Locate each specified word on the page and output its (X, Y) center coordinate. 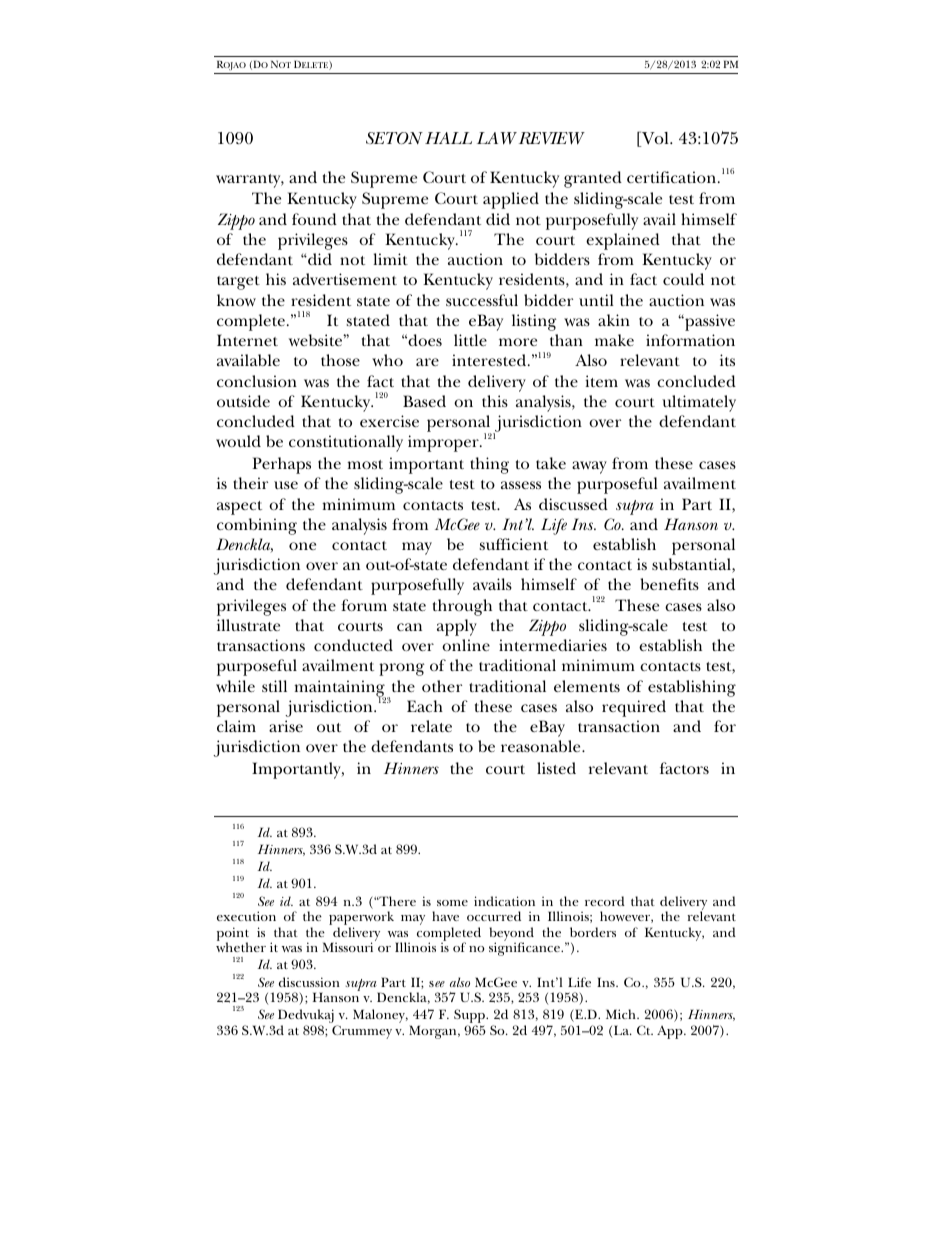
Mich (622, 1014)
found (314, 219)
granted (593, 179)
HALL (448, 138)
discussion (309, 982)
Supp (471, 1017)
